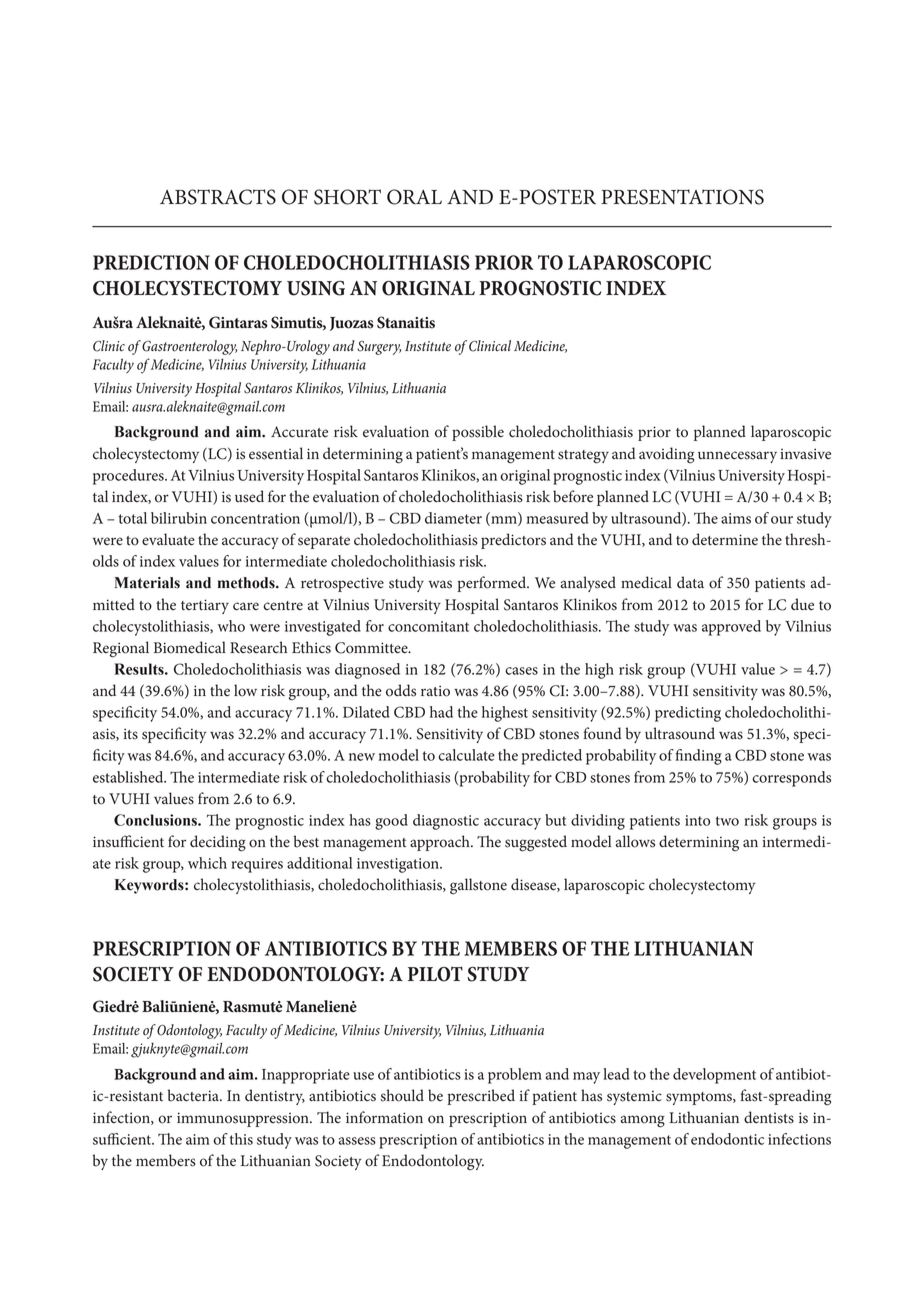 Image resolution: width=924 pixels, height=1294 pixels. What do you see at coordinates (521, 671) in the screenshot?
I see `cases` at bounding box center [521, 671].
